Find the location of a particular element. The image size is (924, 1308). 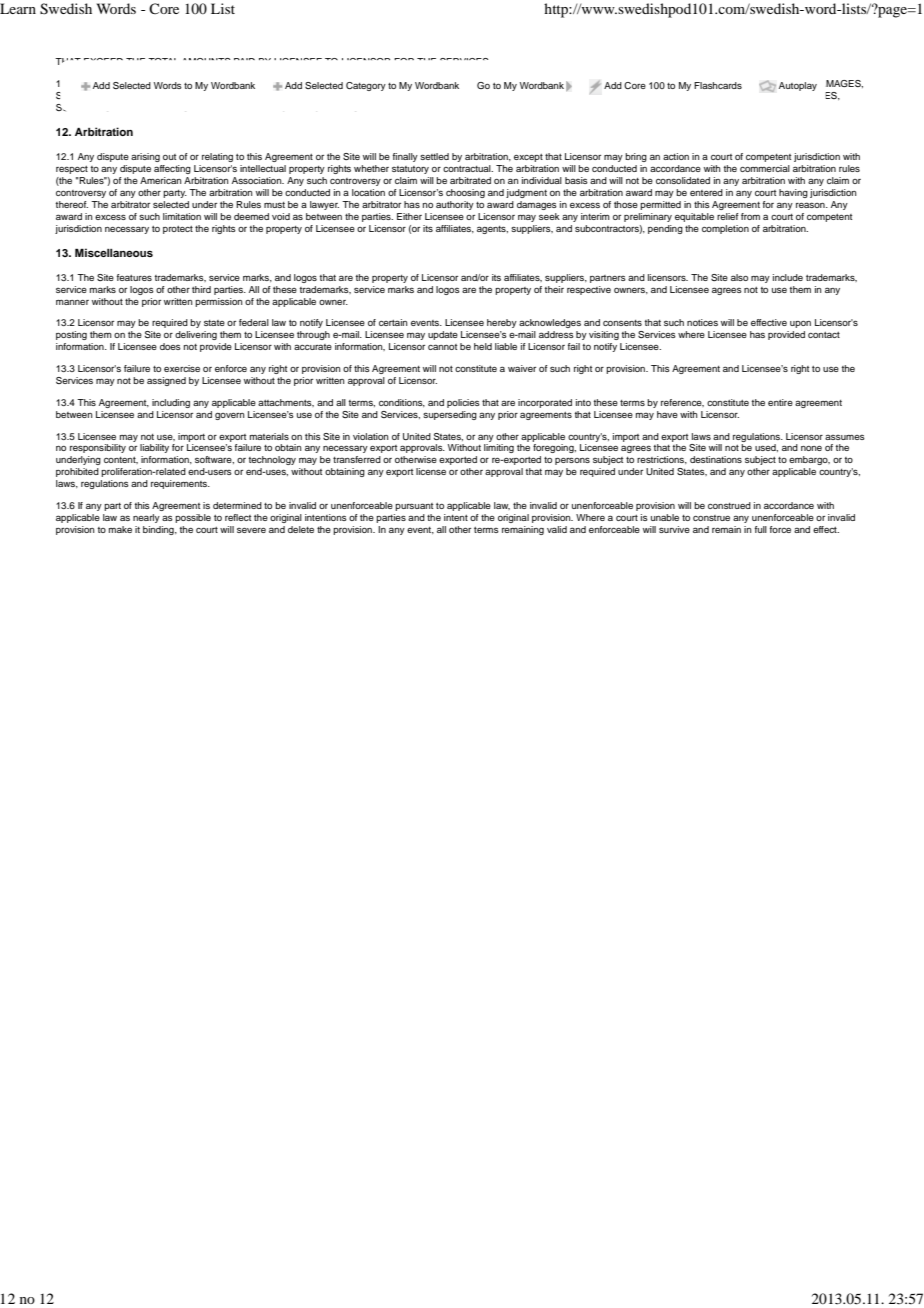

Category is located at coordinates (366, 86).
